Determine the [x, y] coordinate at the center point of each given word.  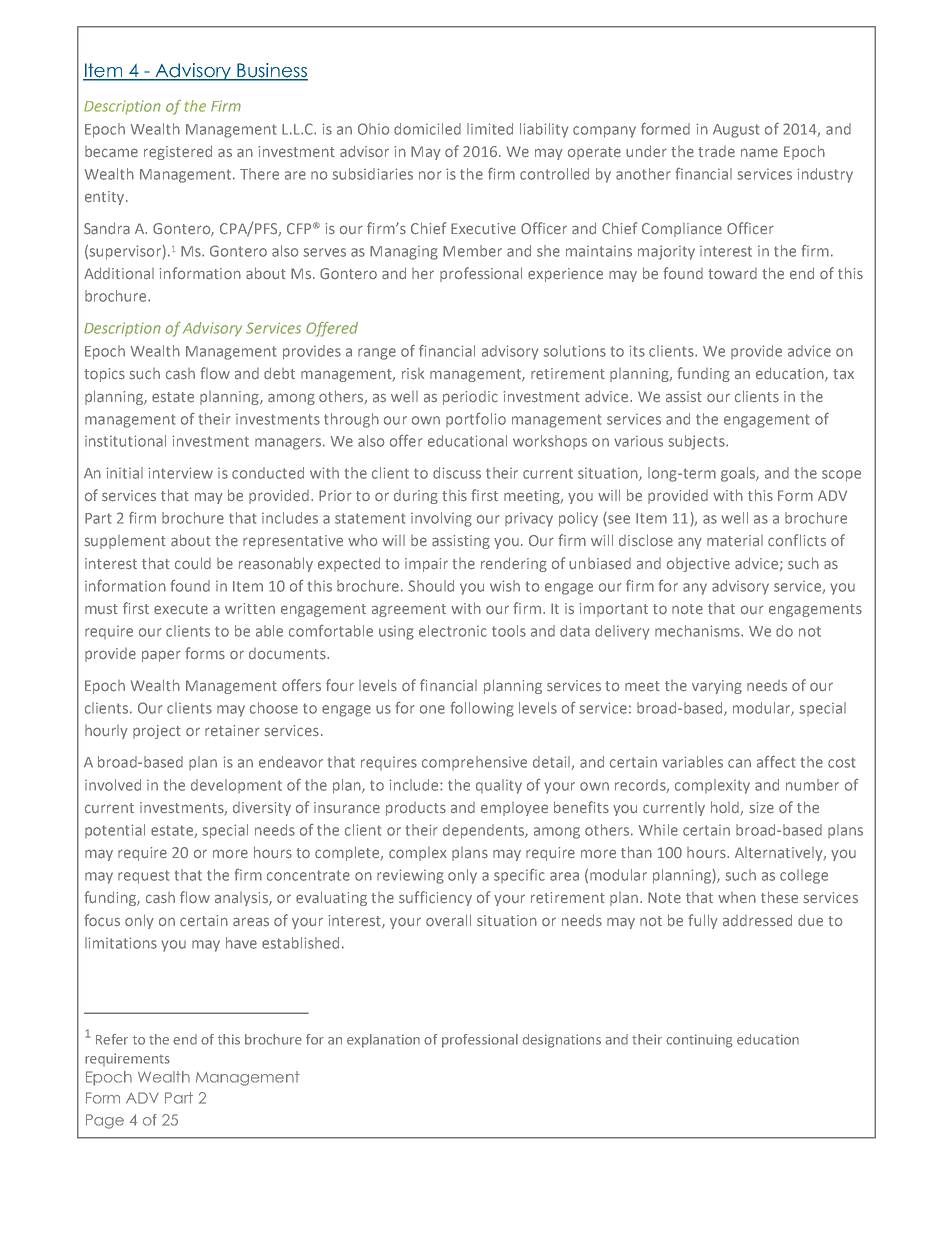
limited [490, 129]
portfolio [476, 420]
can [739, 763]
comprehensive [474, 763]
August [736, 131]
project [157, 732]
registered [178, 152]
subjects [697, 442]
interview [180, 473]
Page [105, 1121]
